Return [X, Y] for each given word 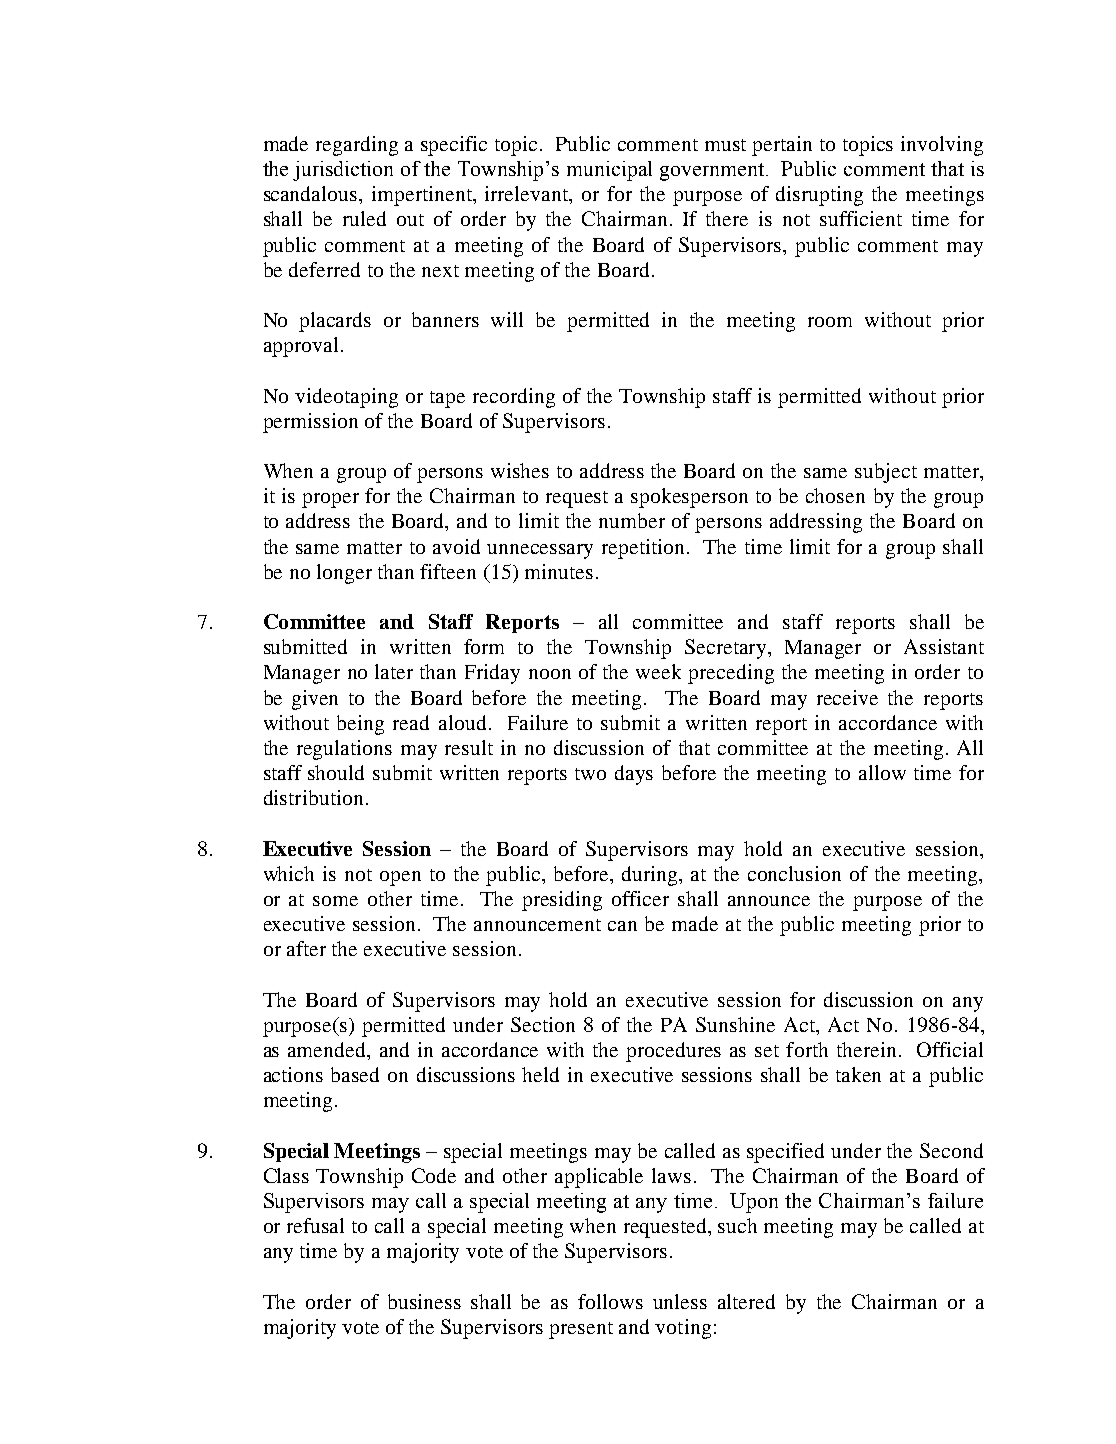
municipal [609, 171]
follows [610, 1301]
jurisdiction [343, 171]
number [632, 520]
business [424, 1301]
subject [886, 473]
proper [330, 500]
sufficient [861, 218]
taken [858, 1074]
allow [882, 772]
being [360, 725]
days [634, 775]
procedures [673, 1052]
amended [328, 1051]
